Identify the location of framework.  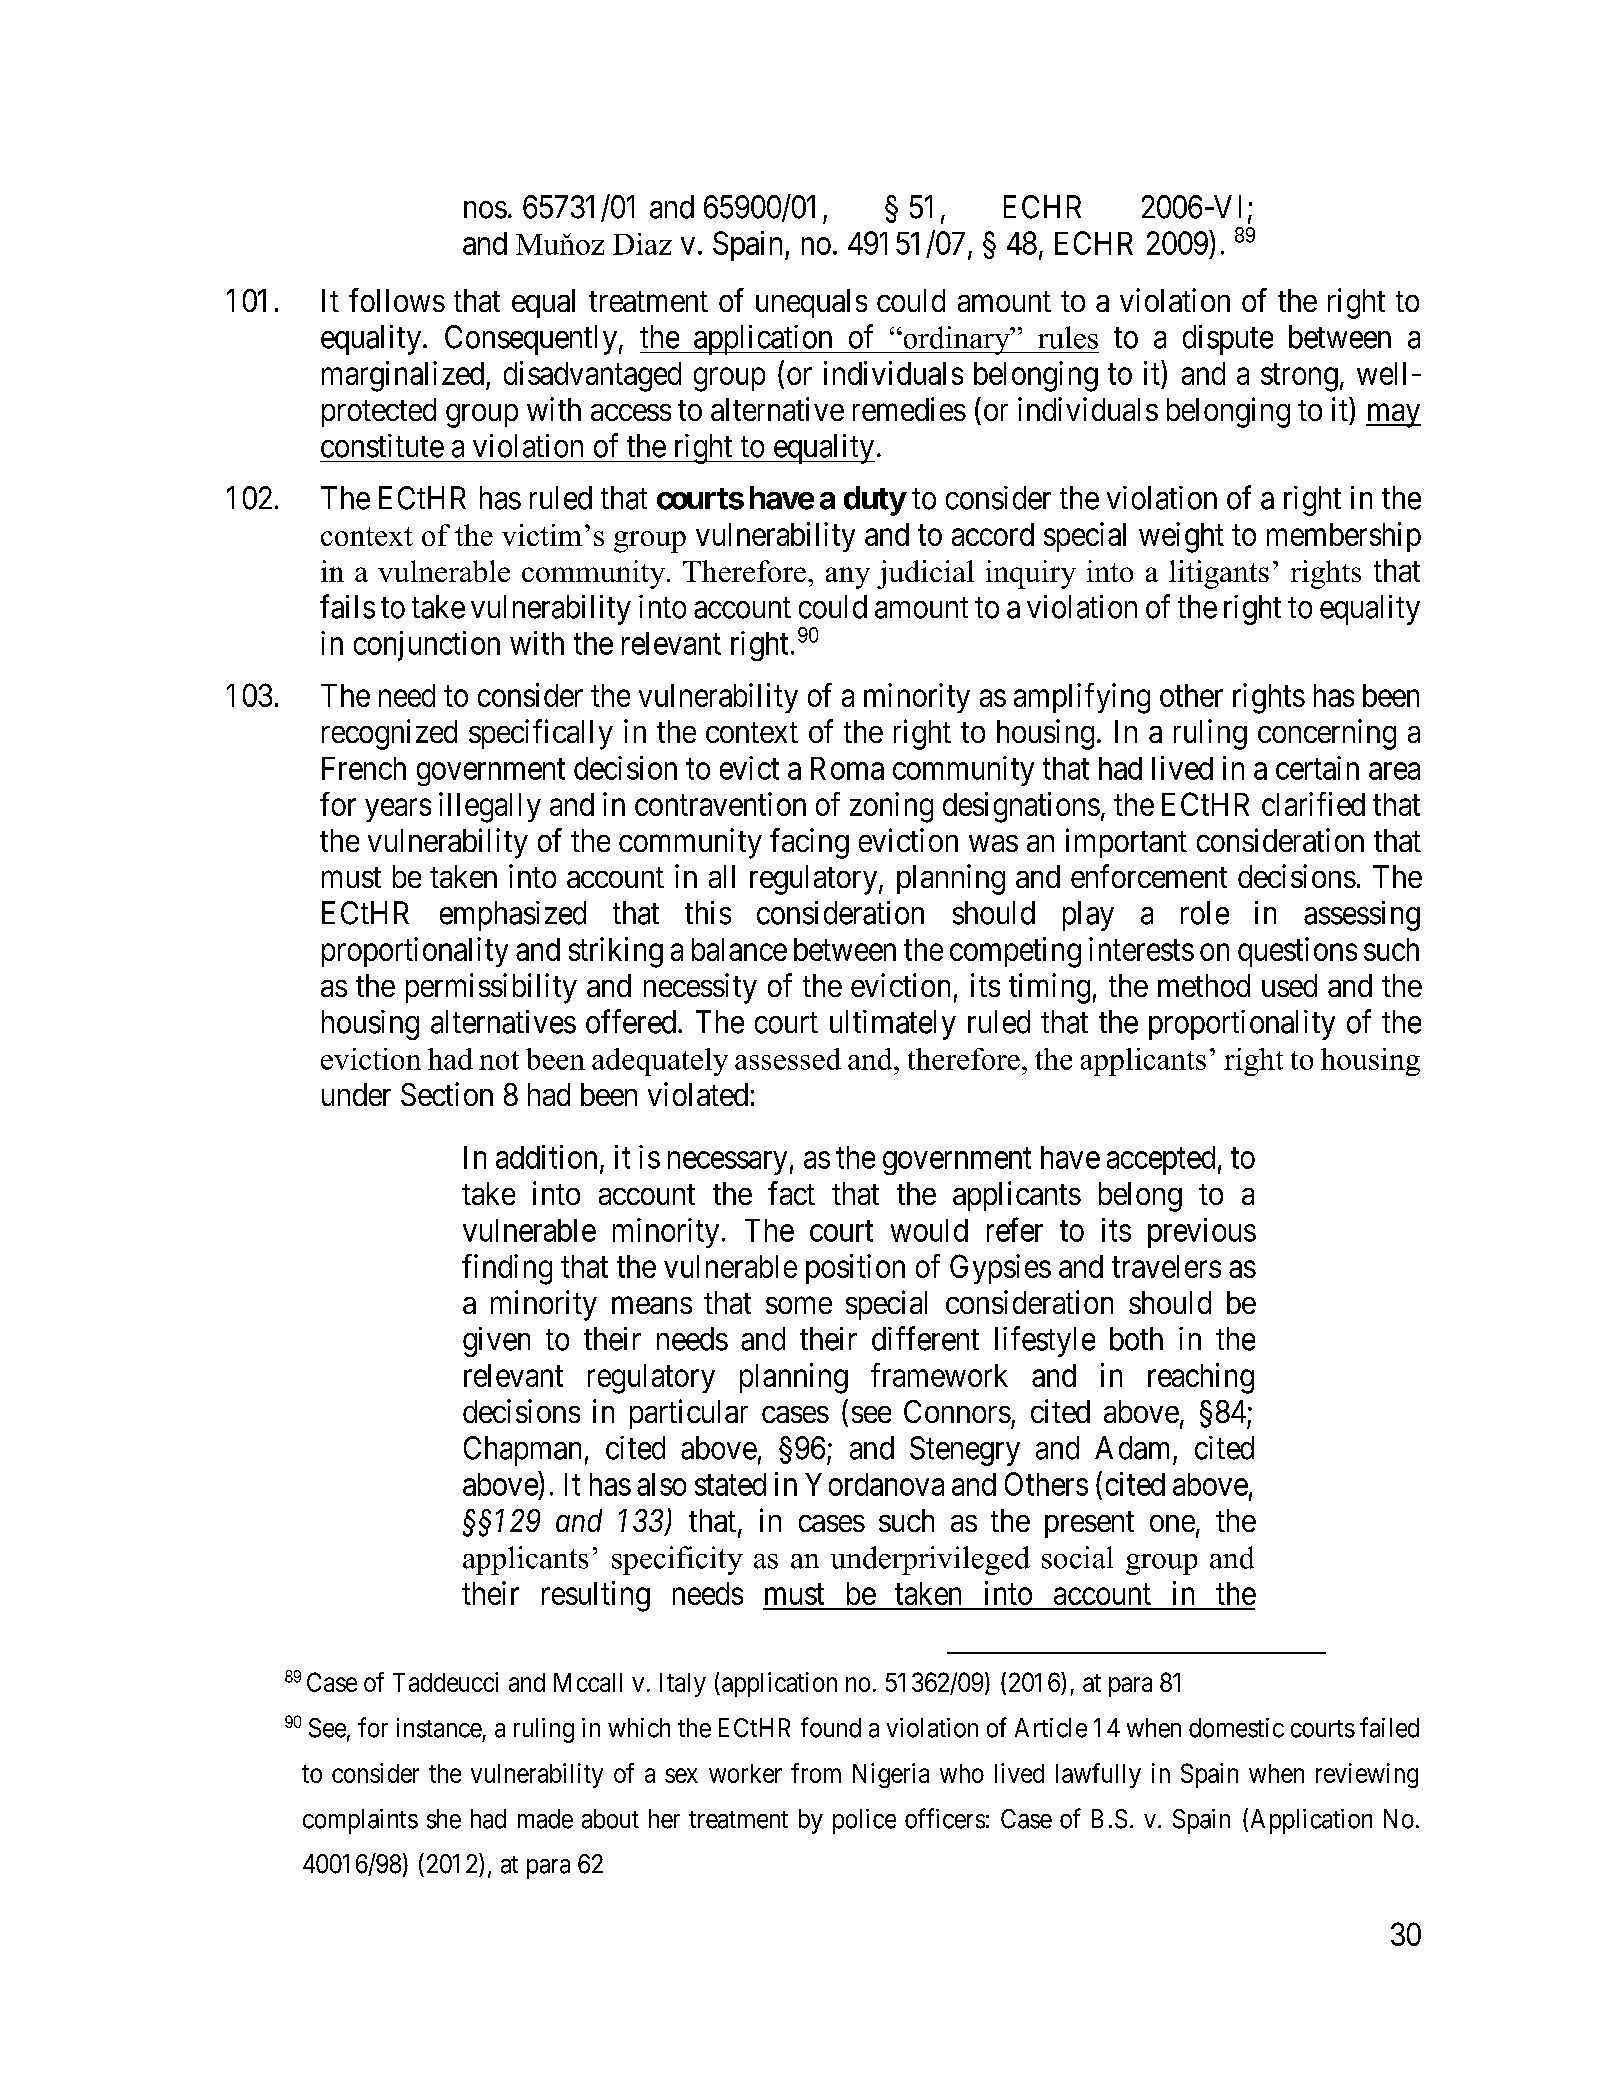
(939, 1375).
